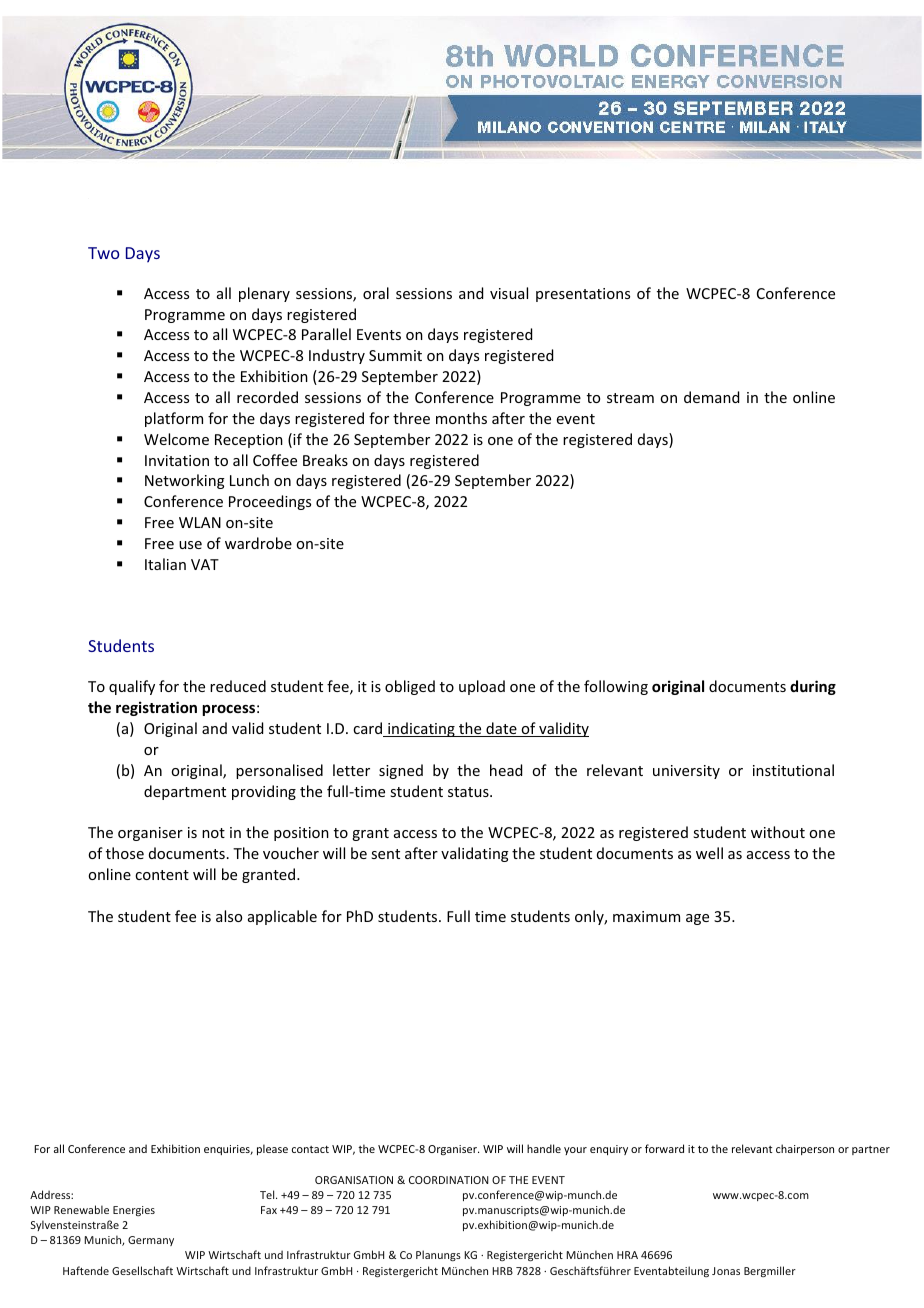  What do you see at coordinates (711, 397) in the screenshot?
I see `demand` at bounding box center [711, 397].
